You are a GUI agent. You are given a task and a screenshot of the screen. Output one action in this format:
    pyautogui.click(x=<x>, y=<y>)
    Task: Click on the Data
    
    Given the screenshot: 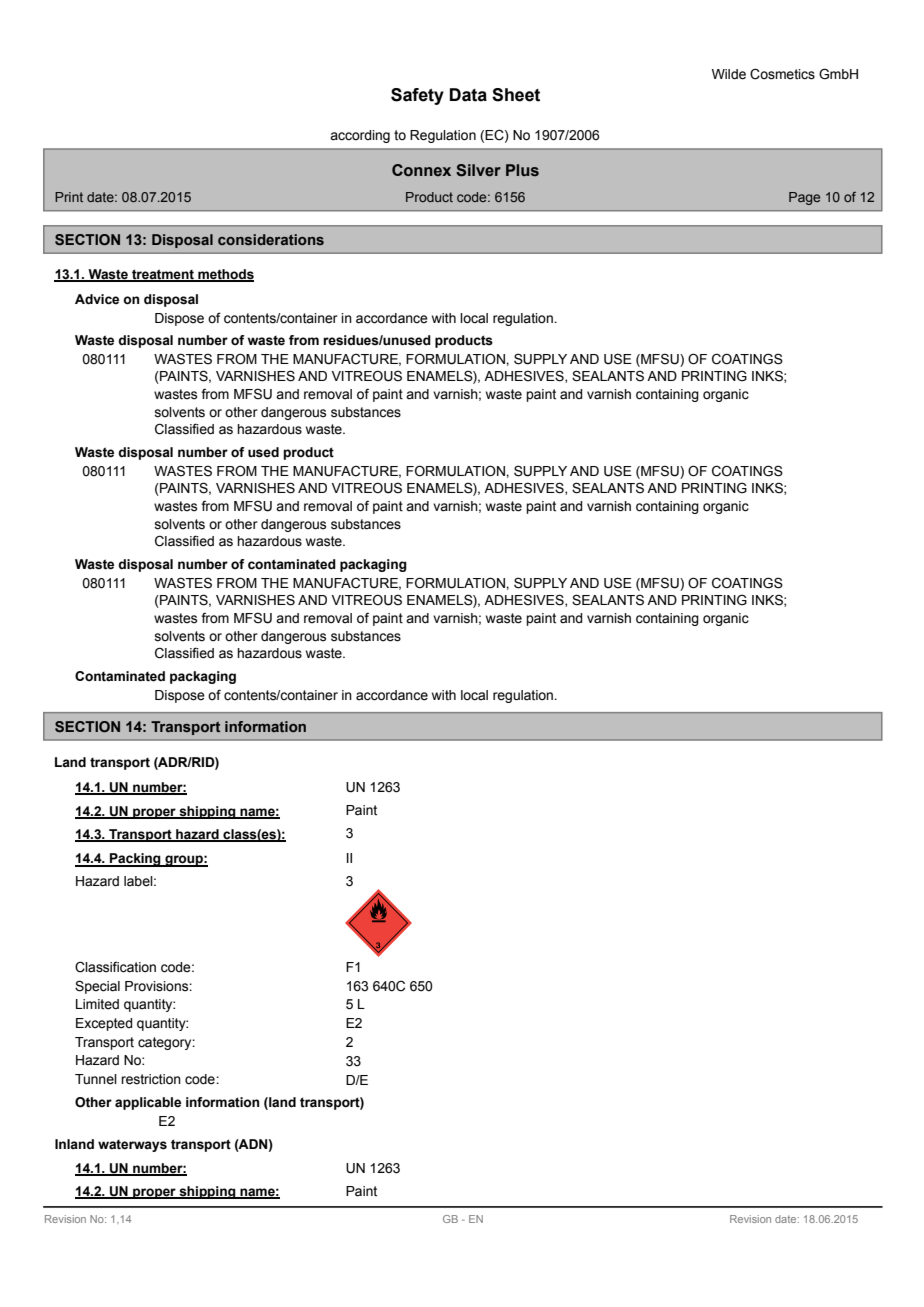 What is the action you would take?
    pyautogui.click(x=468, y=95)
